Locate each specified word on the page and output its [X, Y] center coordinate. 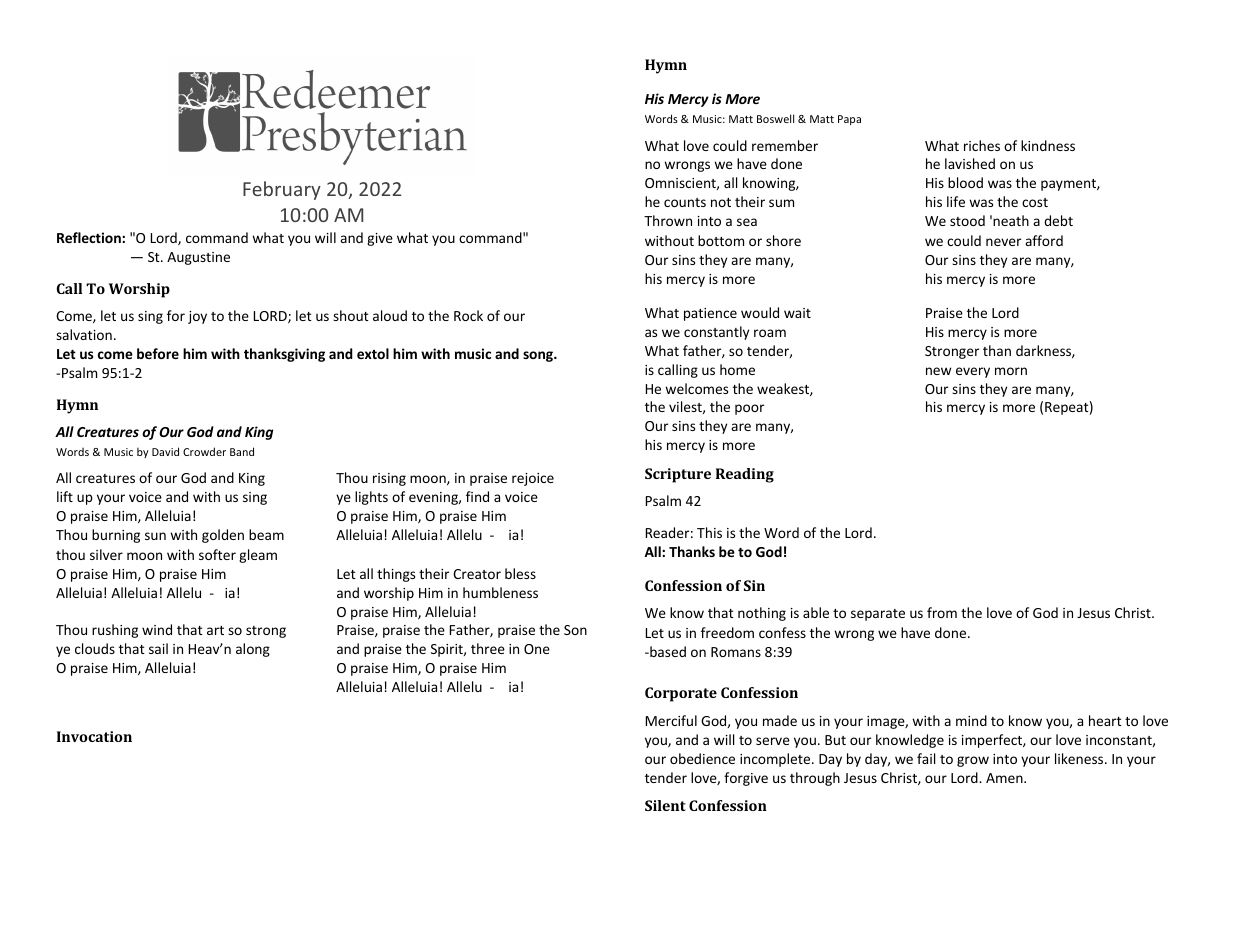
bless [520, 573]
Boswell [775, 118]
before [158, 353]
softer [217, 554]
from [942, 612]
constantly [716, 333]
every [973, 372]
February [282, 190]
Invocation [94, 736]
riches [982, 145]
